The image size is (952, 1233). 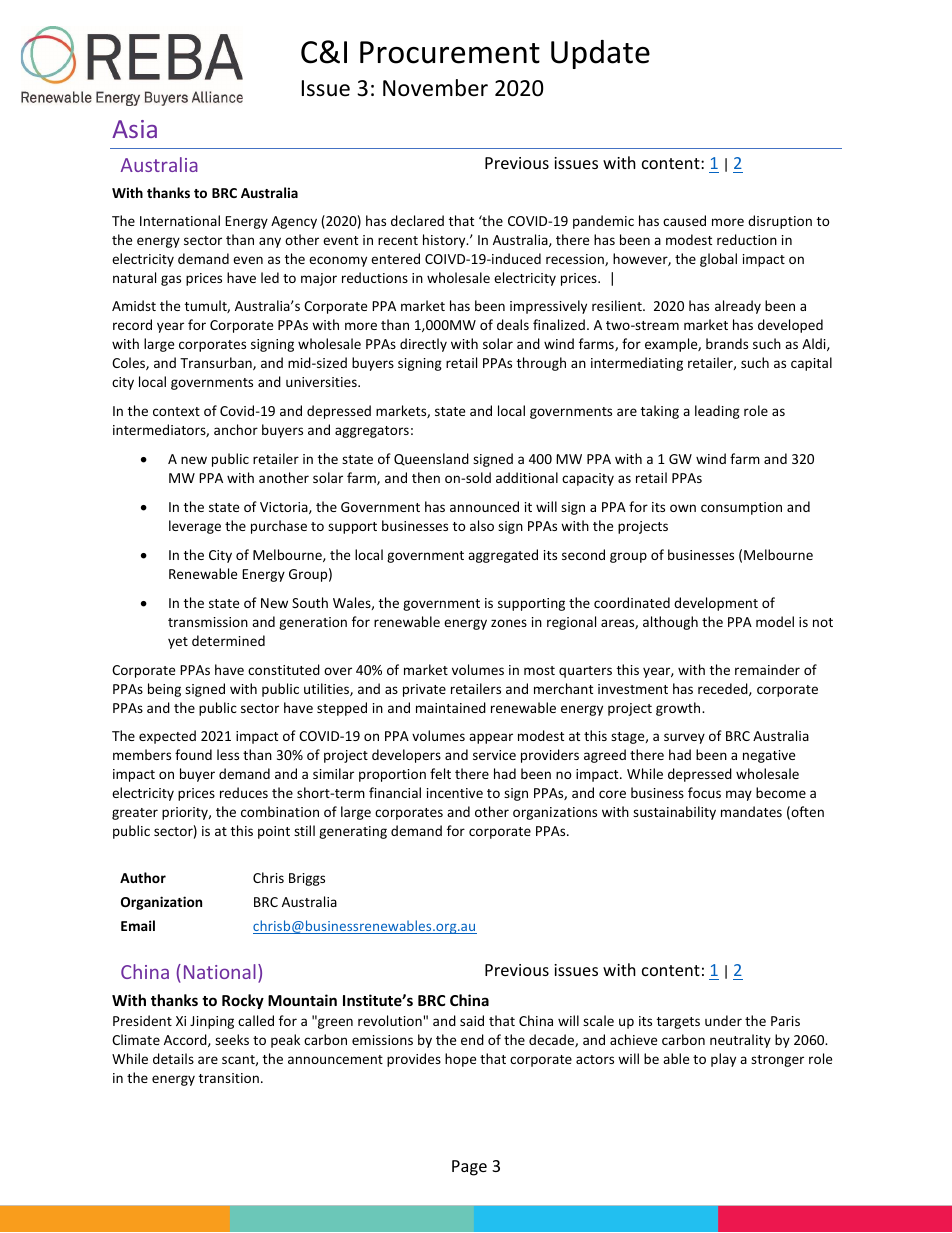 I want to click on context, so click(x=176, y=411).
